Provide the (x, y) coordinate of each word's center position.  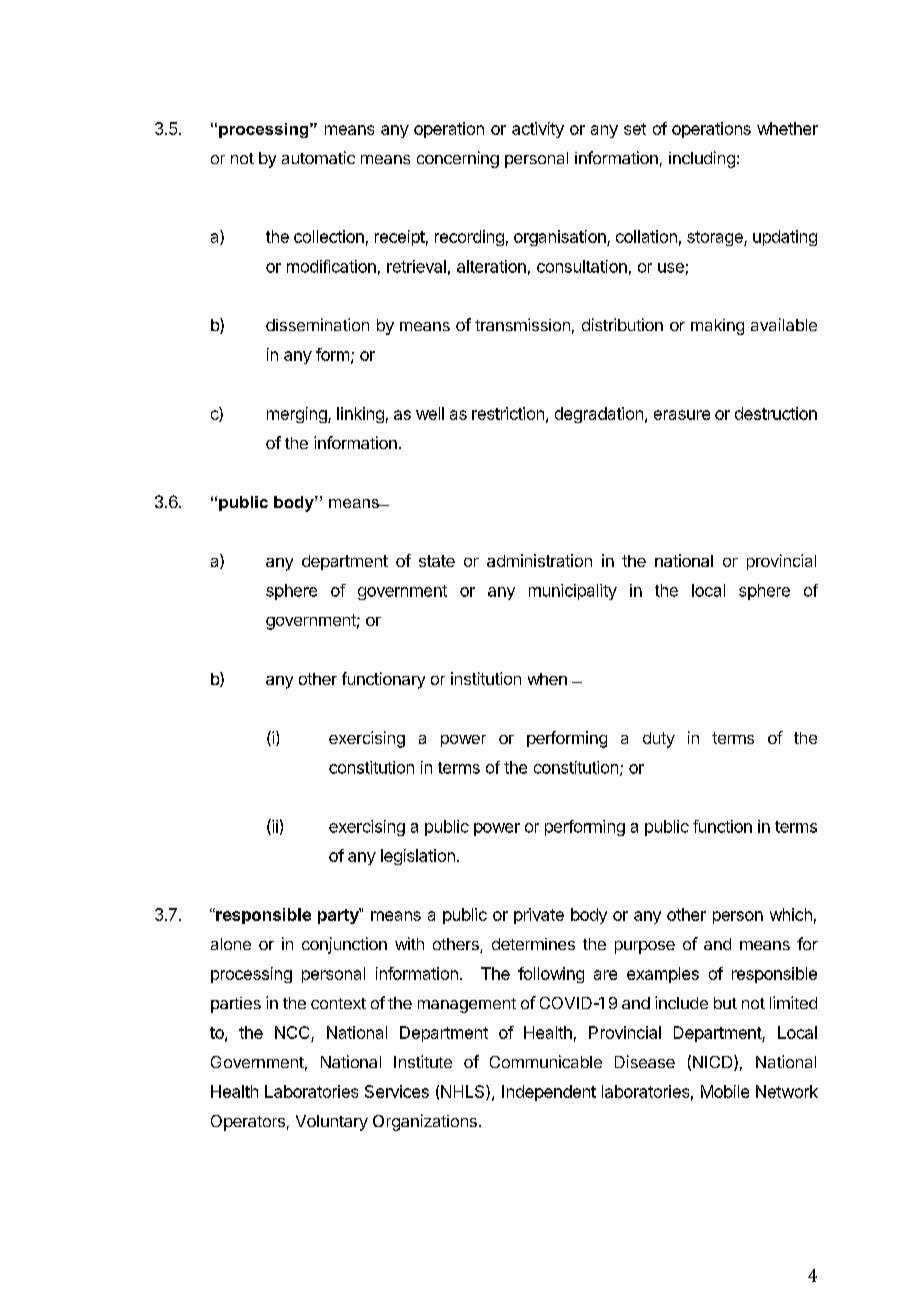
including (702, 159)
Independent (549, 1093)
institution (486, 678)
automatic (318, 157)
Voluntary (332, 1123)
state (437, 561)
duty (659, 740)
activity (538, 130)
